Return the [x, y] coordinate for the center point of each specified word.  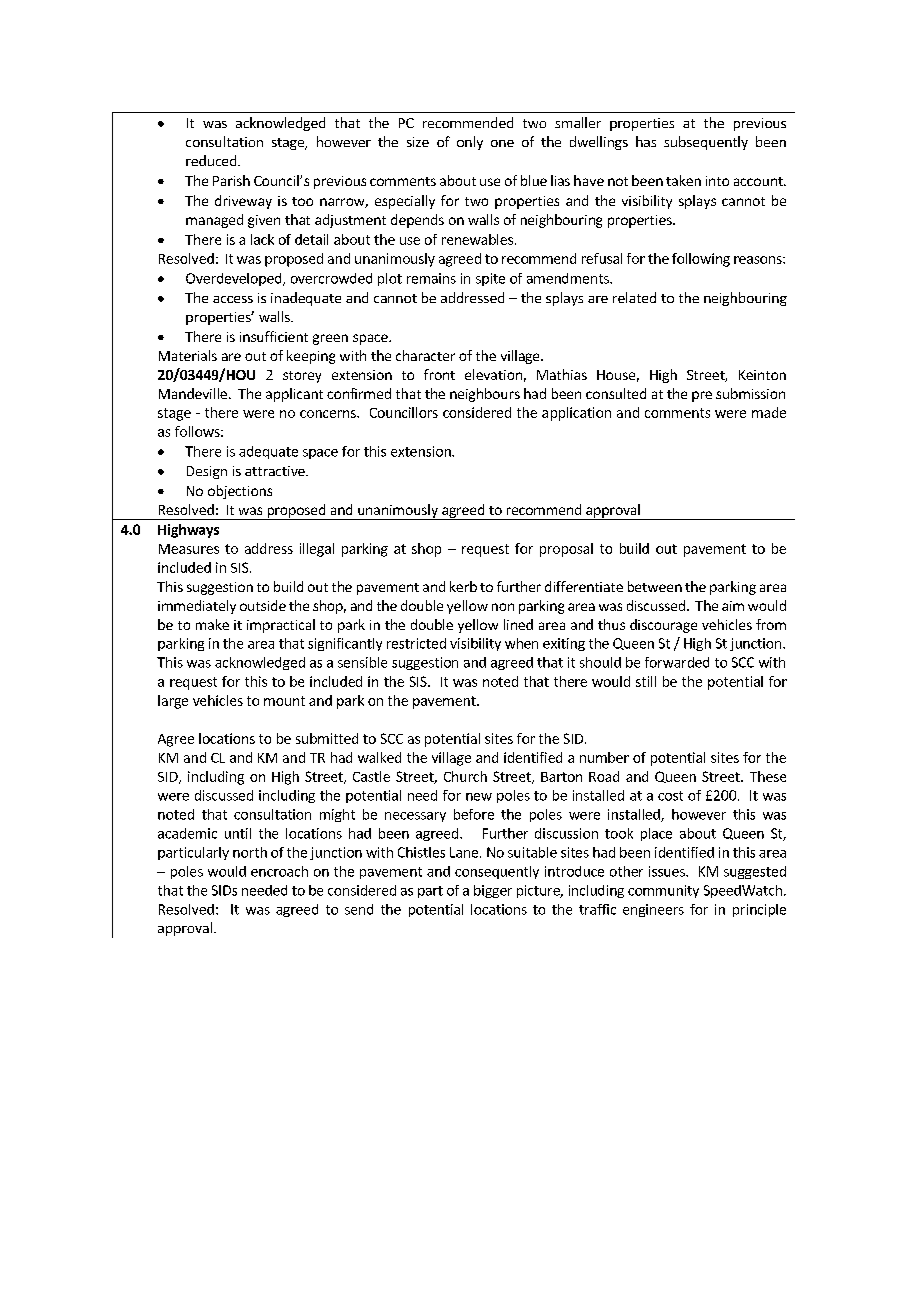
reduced [212, 160]
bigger [493, 891]
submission [750, 393]
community [663, 891]
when [521, 643]
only [470, 143]
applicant [294, 395]
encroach [279, 871]
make [212, 624]
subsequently [706, 143]
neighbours [485, 395]
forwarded [677, 662]
